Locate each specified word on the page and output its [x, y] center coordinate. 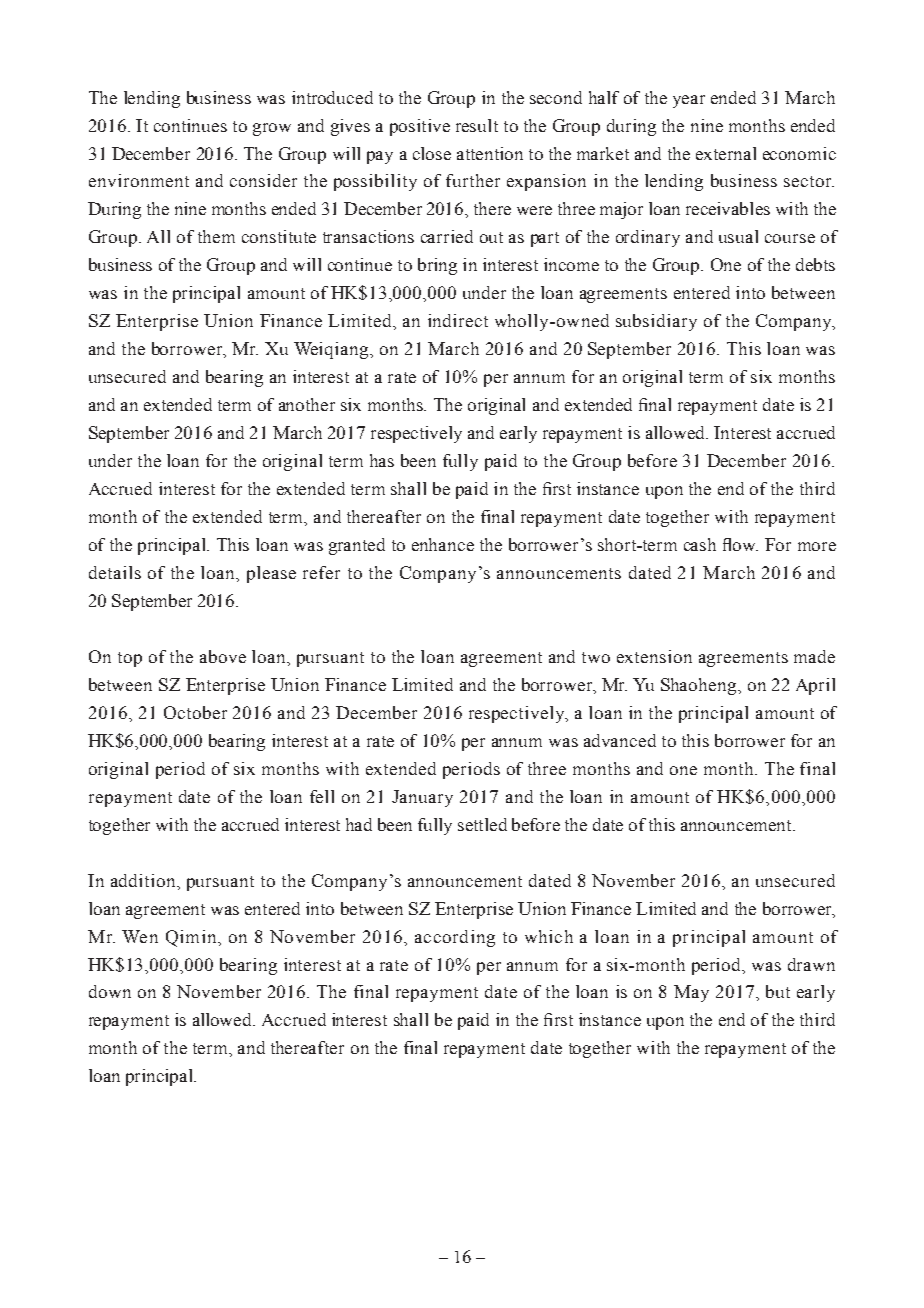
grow [272, 129]
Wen [140, 936]
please [271, 574]
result [477, 125]
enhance [443, 544]
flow [740, 544]
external [726, 153]
